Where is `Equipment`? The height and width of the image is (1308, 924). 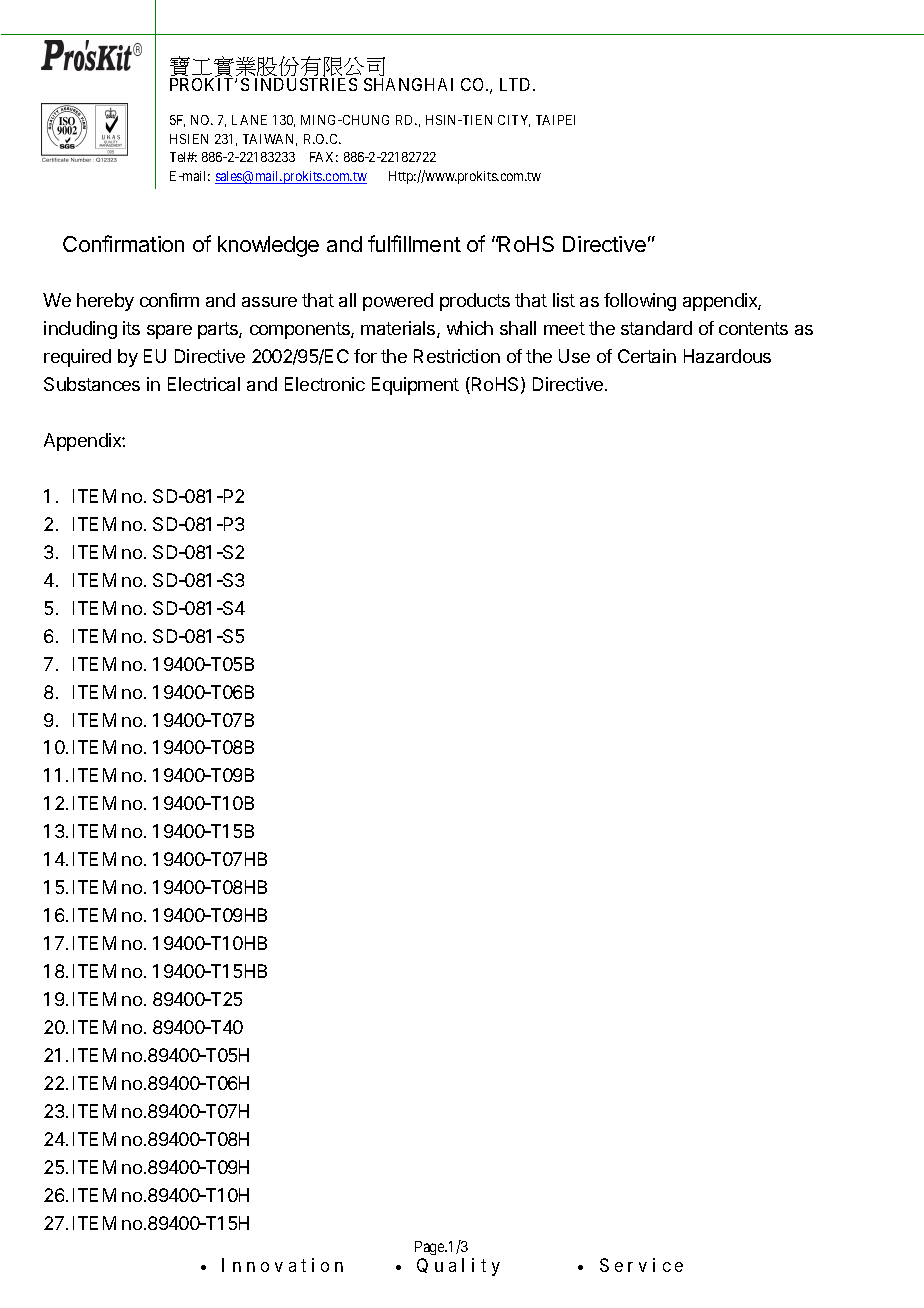
Equipment is located at coordinates (415, 386).
